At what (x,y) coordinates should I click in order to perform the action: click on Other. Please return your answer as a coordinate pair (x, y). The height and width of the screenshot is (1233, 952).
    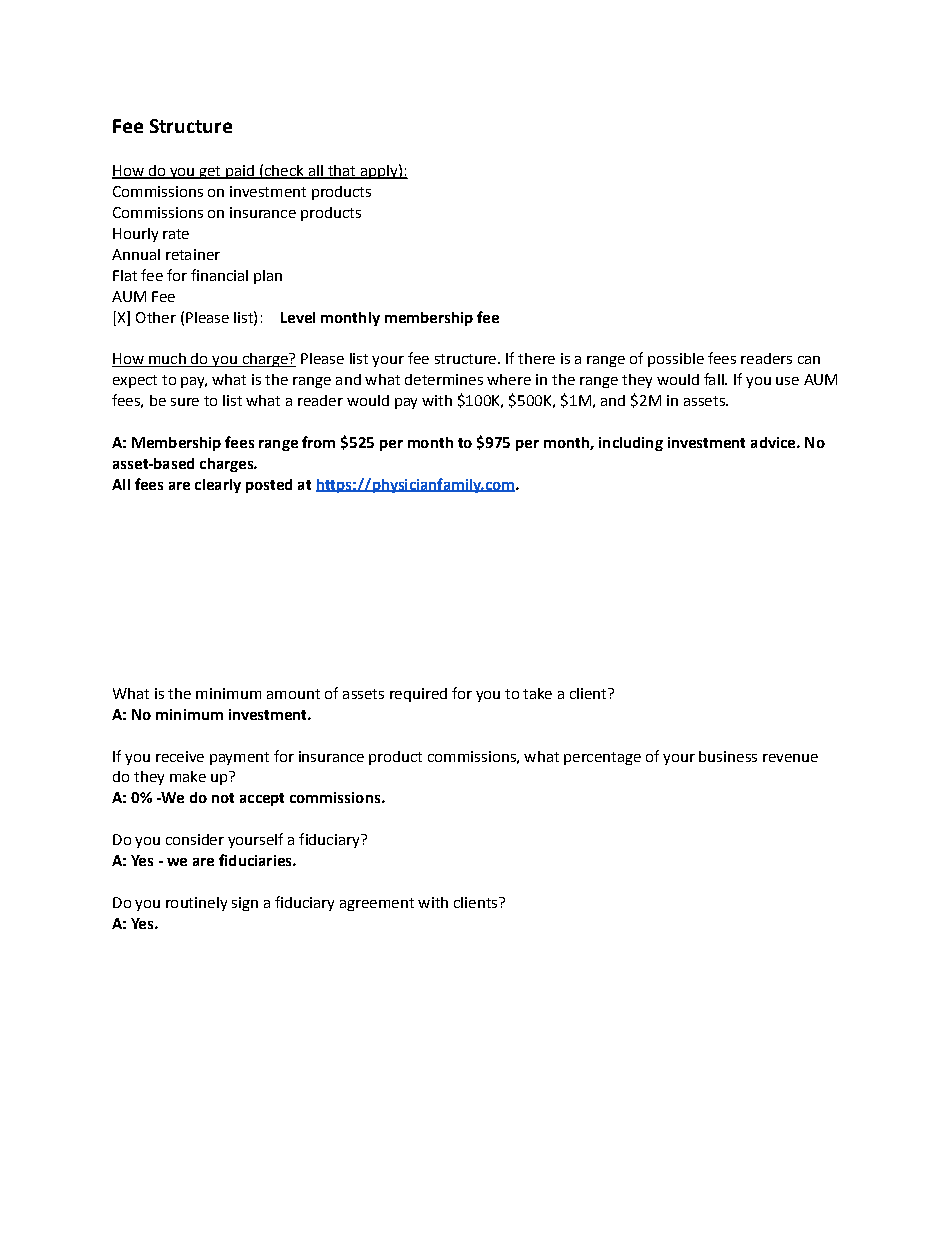
    Looking at the image, I should click on (156, 317).
